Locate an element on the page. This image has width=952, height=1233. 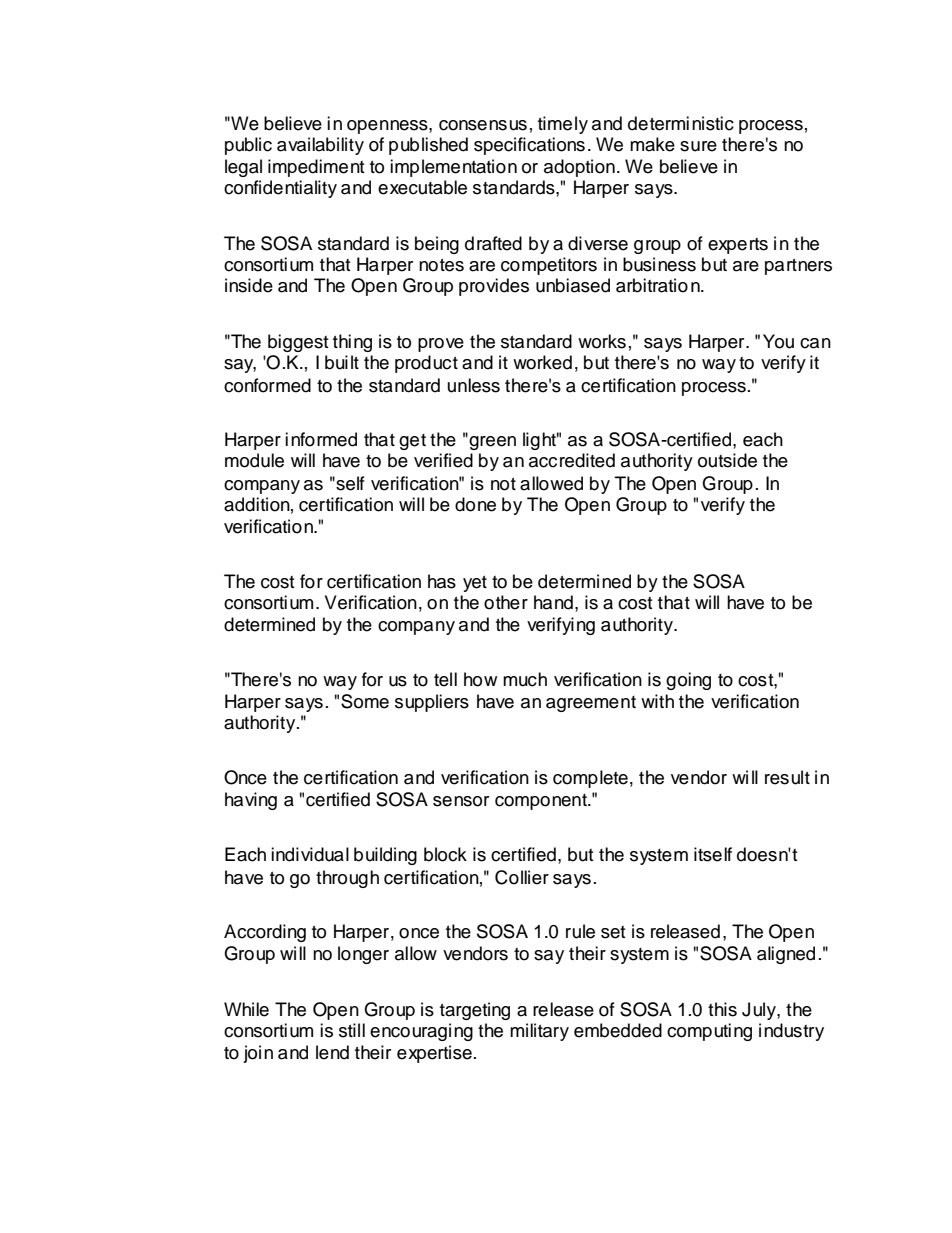
much is located at coordinates (525, 679).
